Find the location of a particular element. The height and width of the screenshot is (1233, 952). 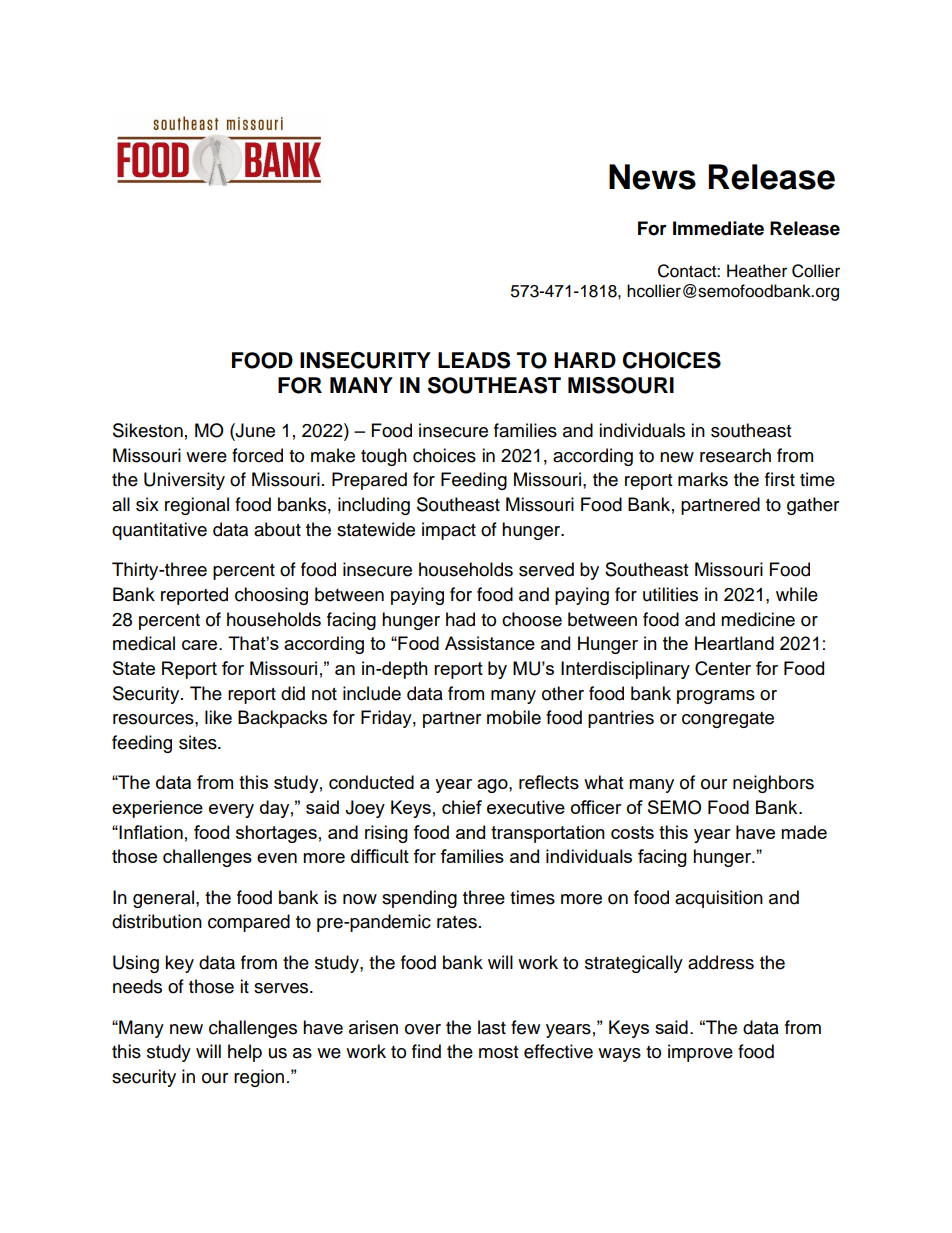

tough is located at coordinates (384, 457).
